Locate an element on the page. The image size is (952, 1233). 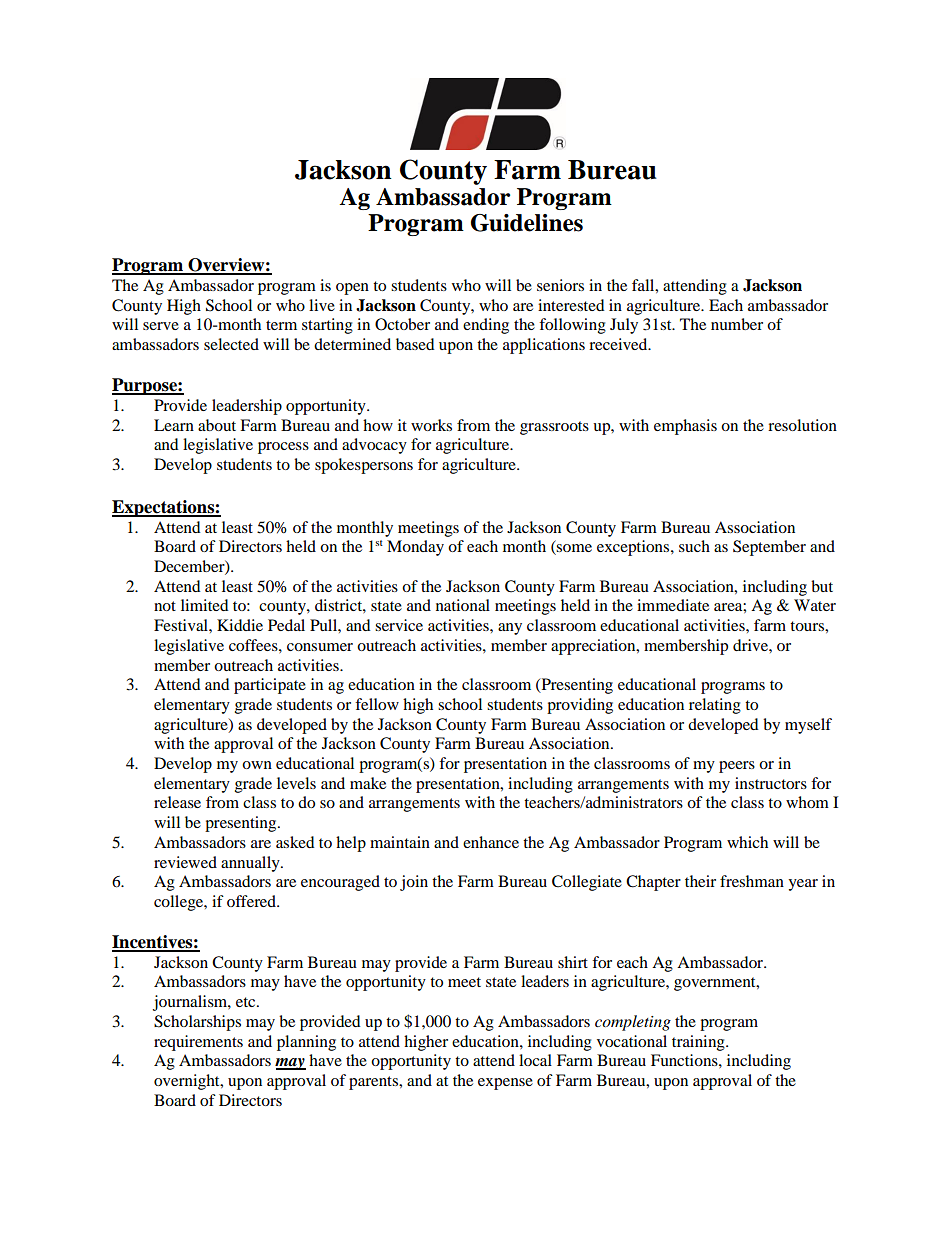
annually is located at coordinates (251, 864).
